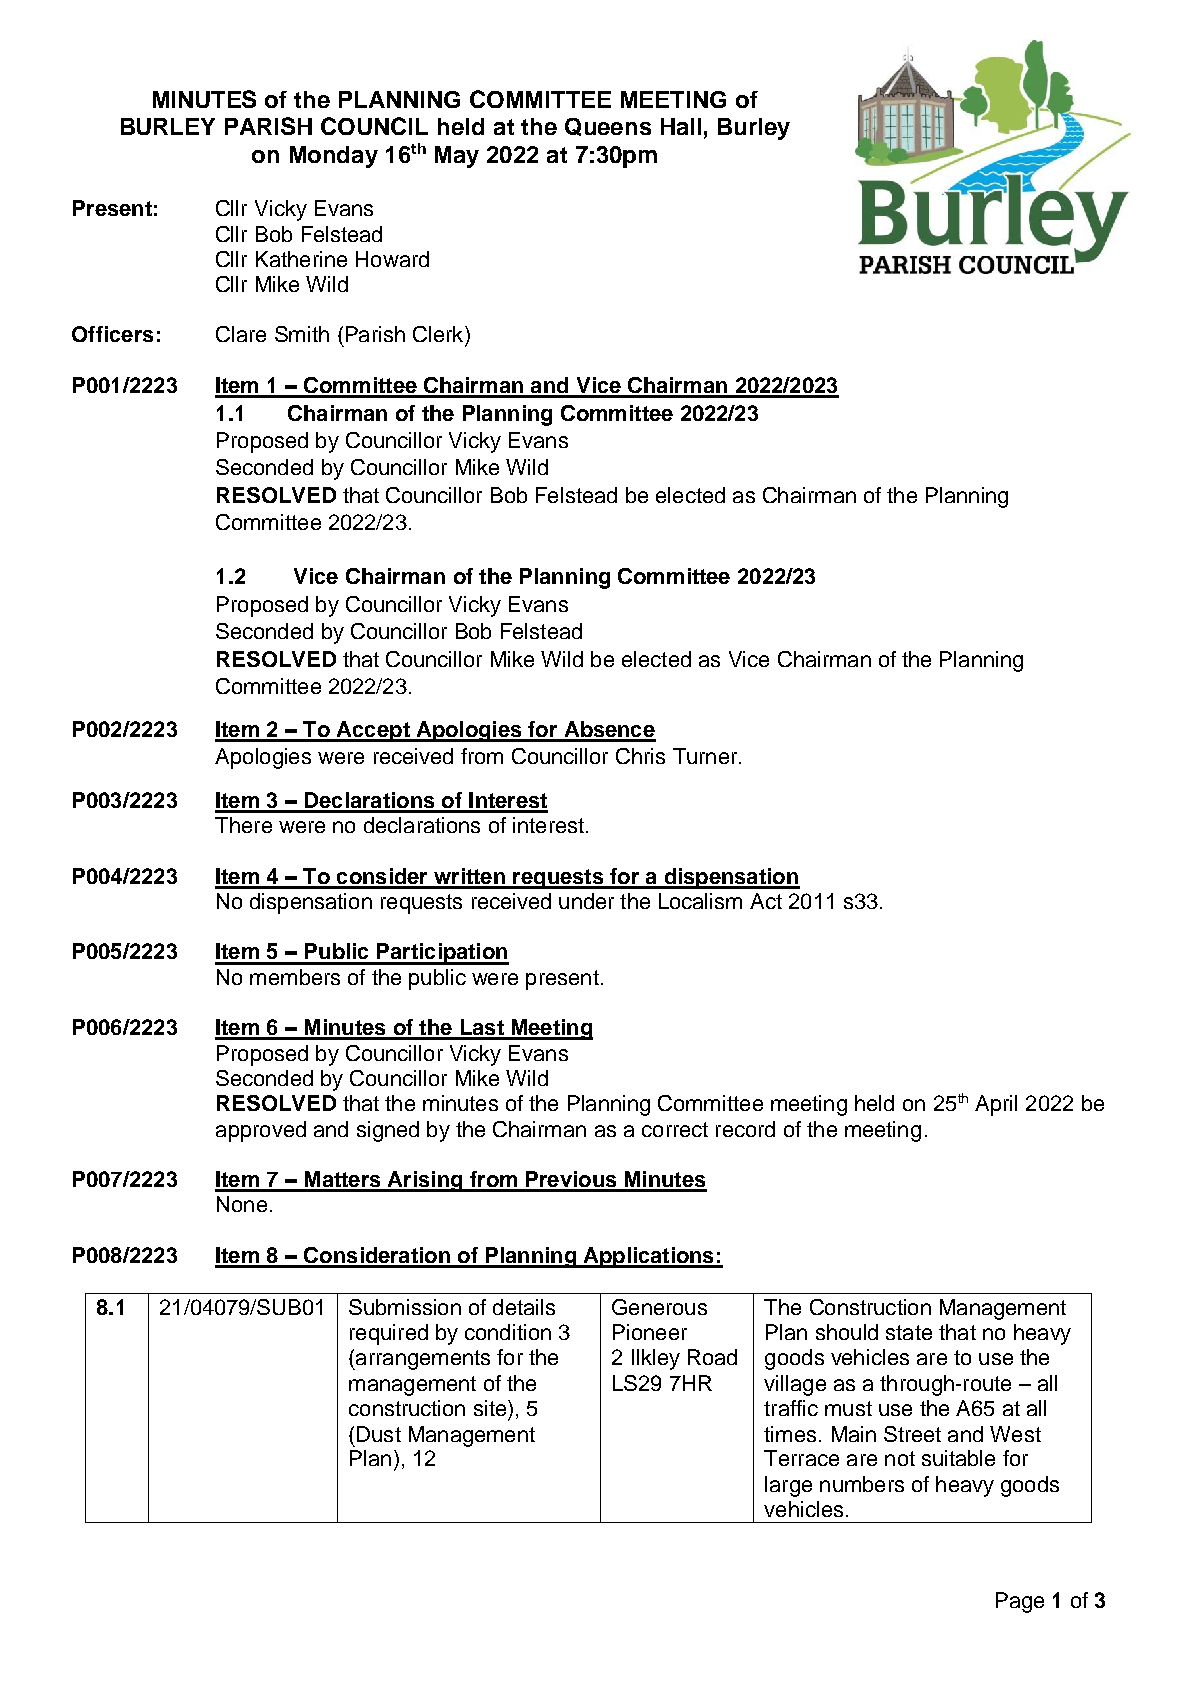  What do you see at coordinates (334, 157) in the page?
I see `Monday` at bounding box center [334, 157].
